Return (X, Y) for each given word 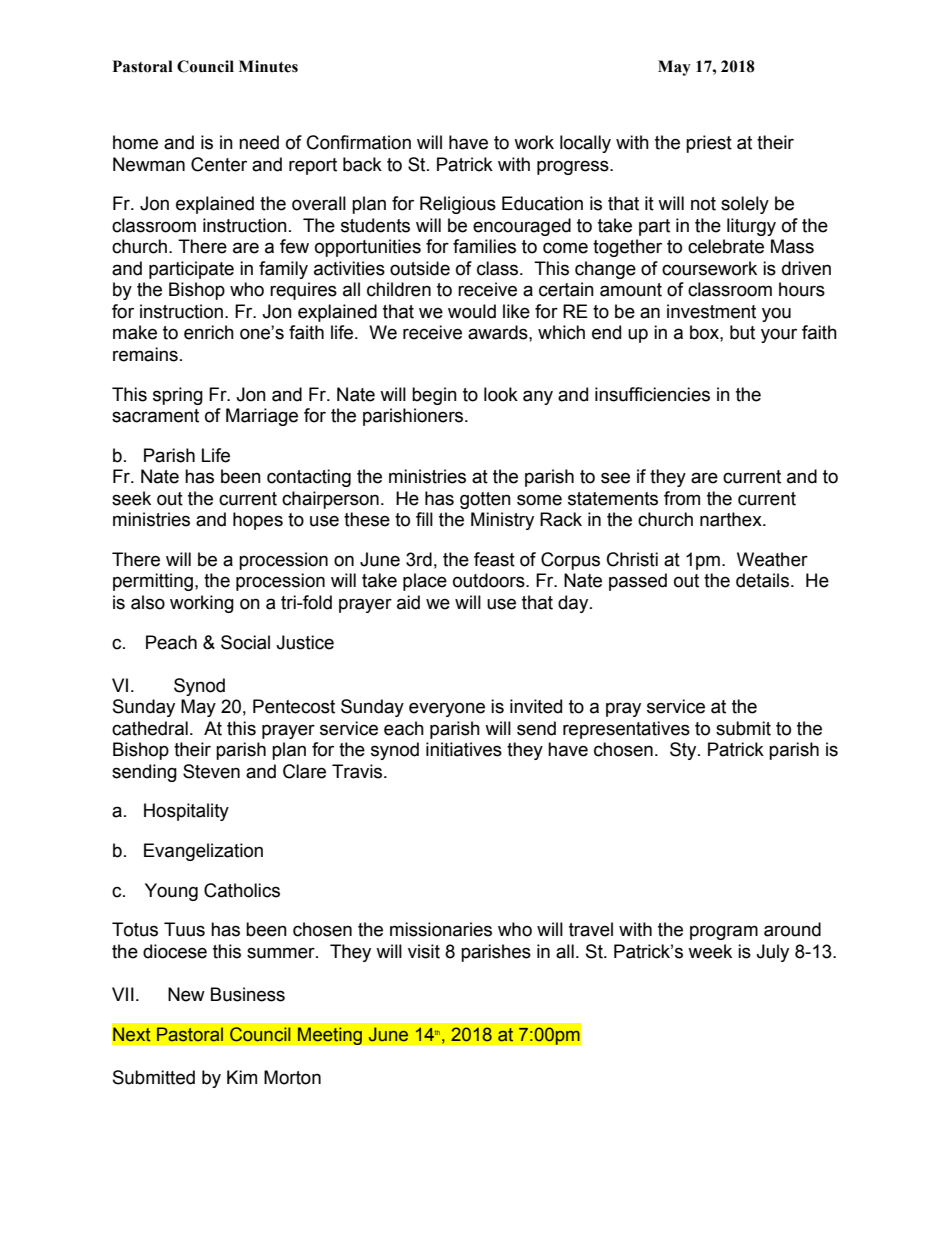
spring (178, 396)
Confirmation (359, 142)
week (710, 951)
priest (709, 144)
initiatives (464, 749)
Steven (211, 771)
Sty (684, 751)
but (742, 332)
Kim (242, 1077)
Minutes (268, 66)
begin (434, 396)
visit (424, 951)
